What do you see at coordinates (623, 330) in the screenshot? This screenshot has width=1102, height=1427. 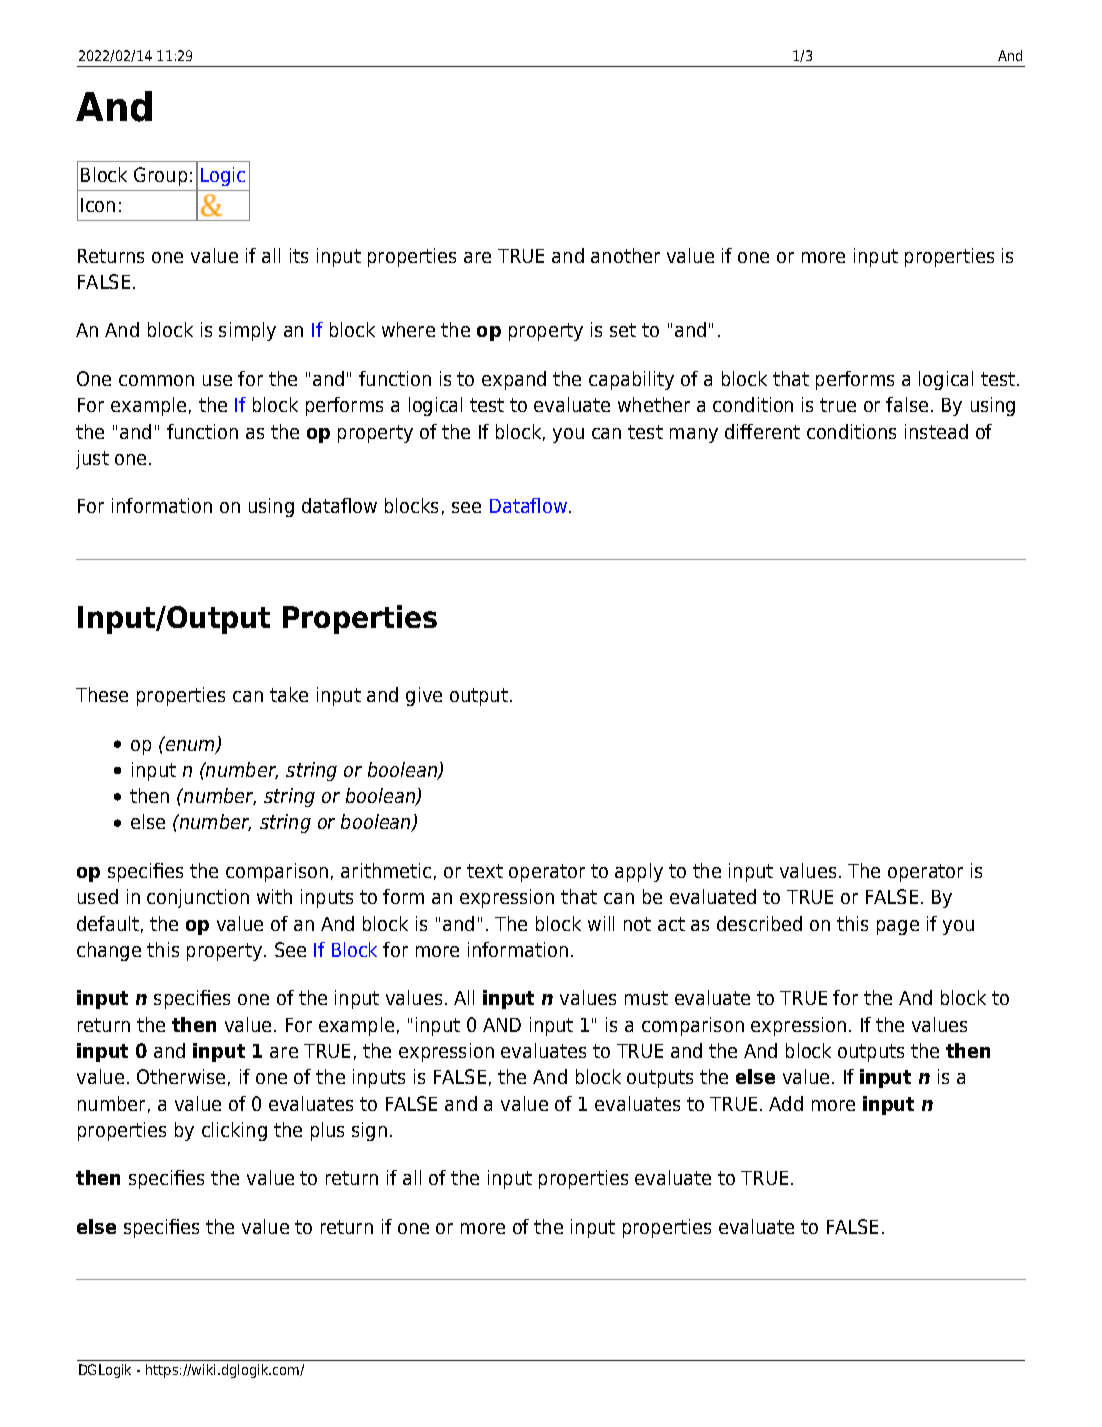 I see `set` at bounding box center [623, 330].
